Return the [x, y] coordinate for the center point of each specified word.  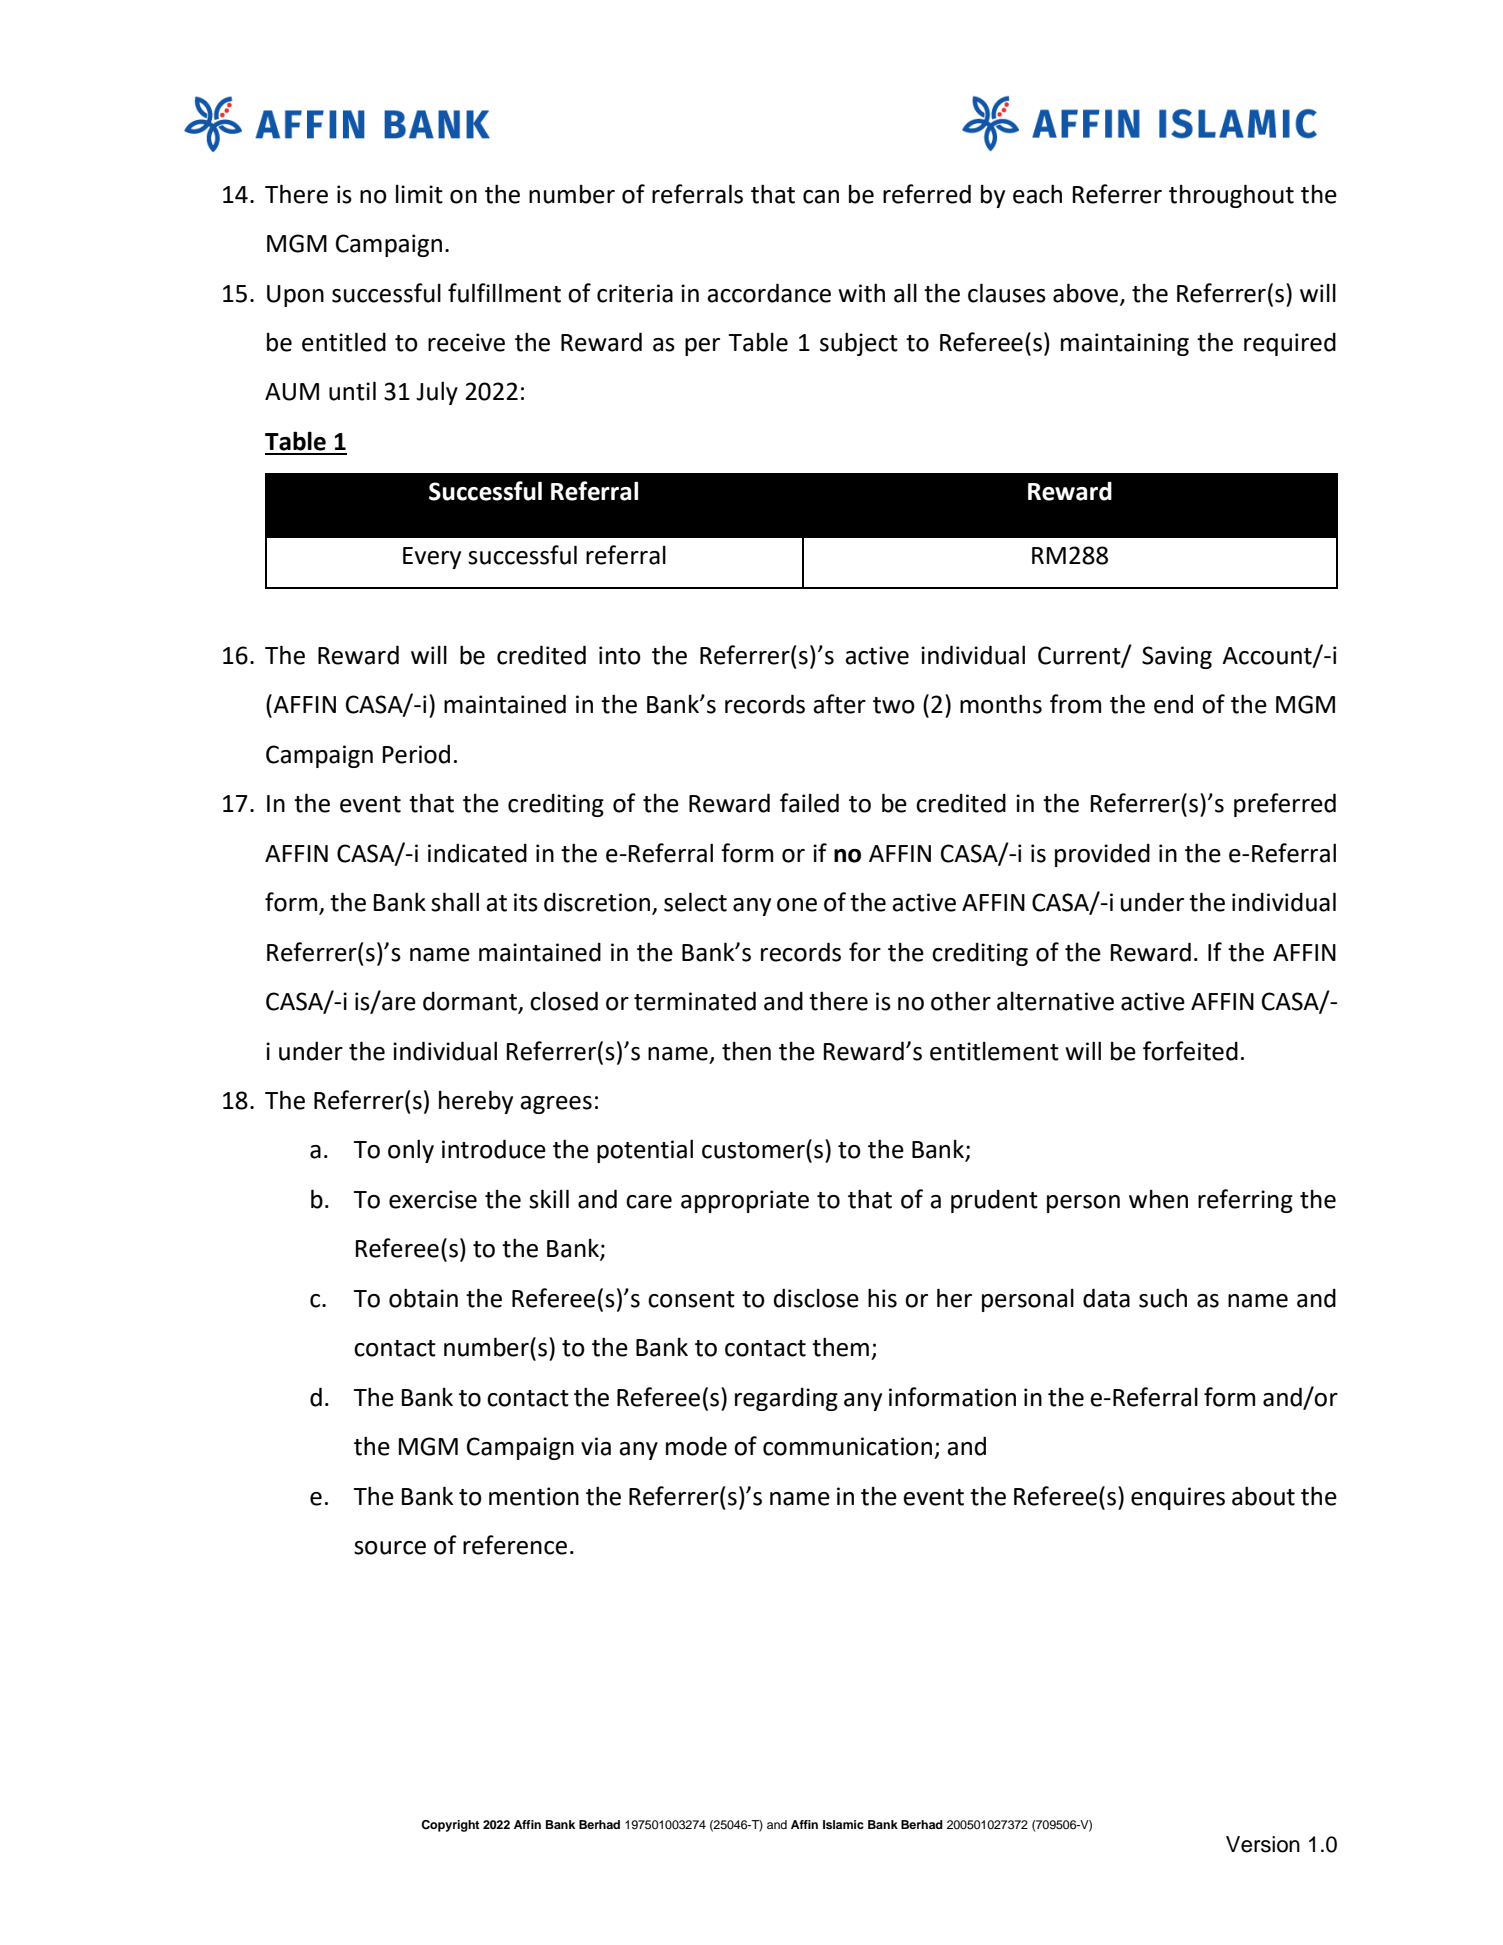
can [821, 197]
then [746, 1051]
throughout [1231, 196]
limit [419, 194]
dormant [471, 1002]
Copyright [450, 1826]
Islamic [843, 1824]
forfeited [1190, 1051]
